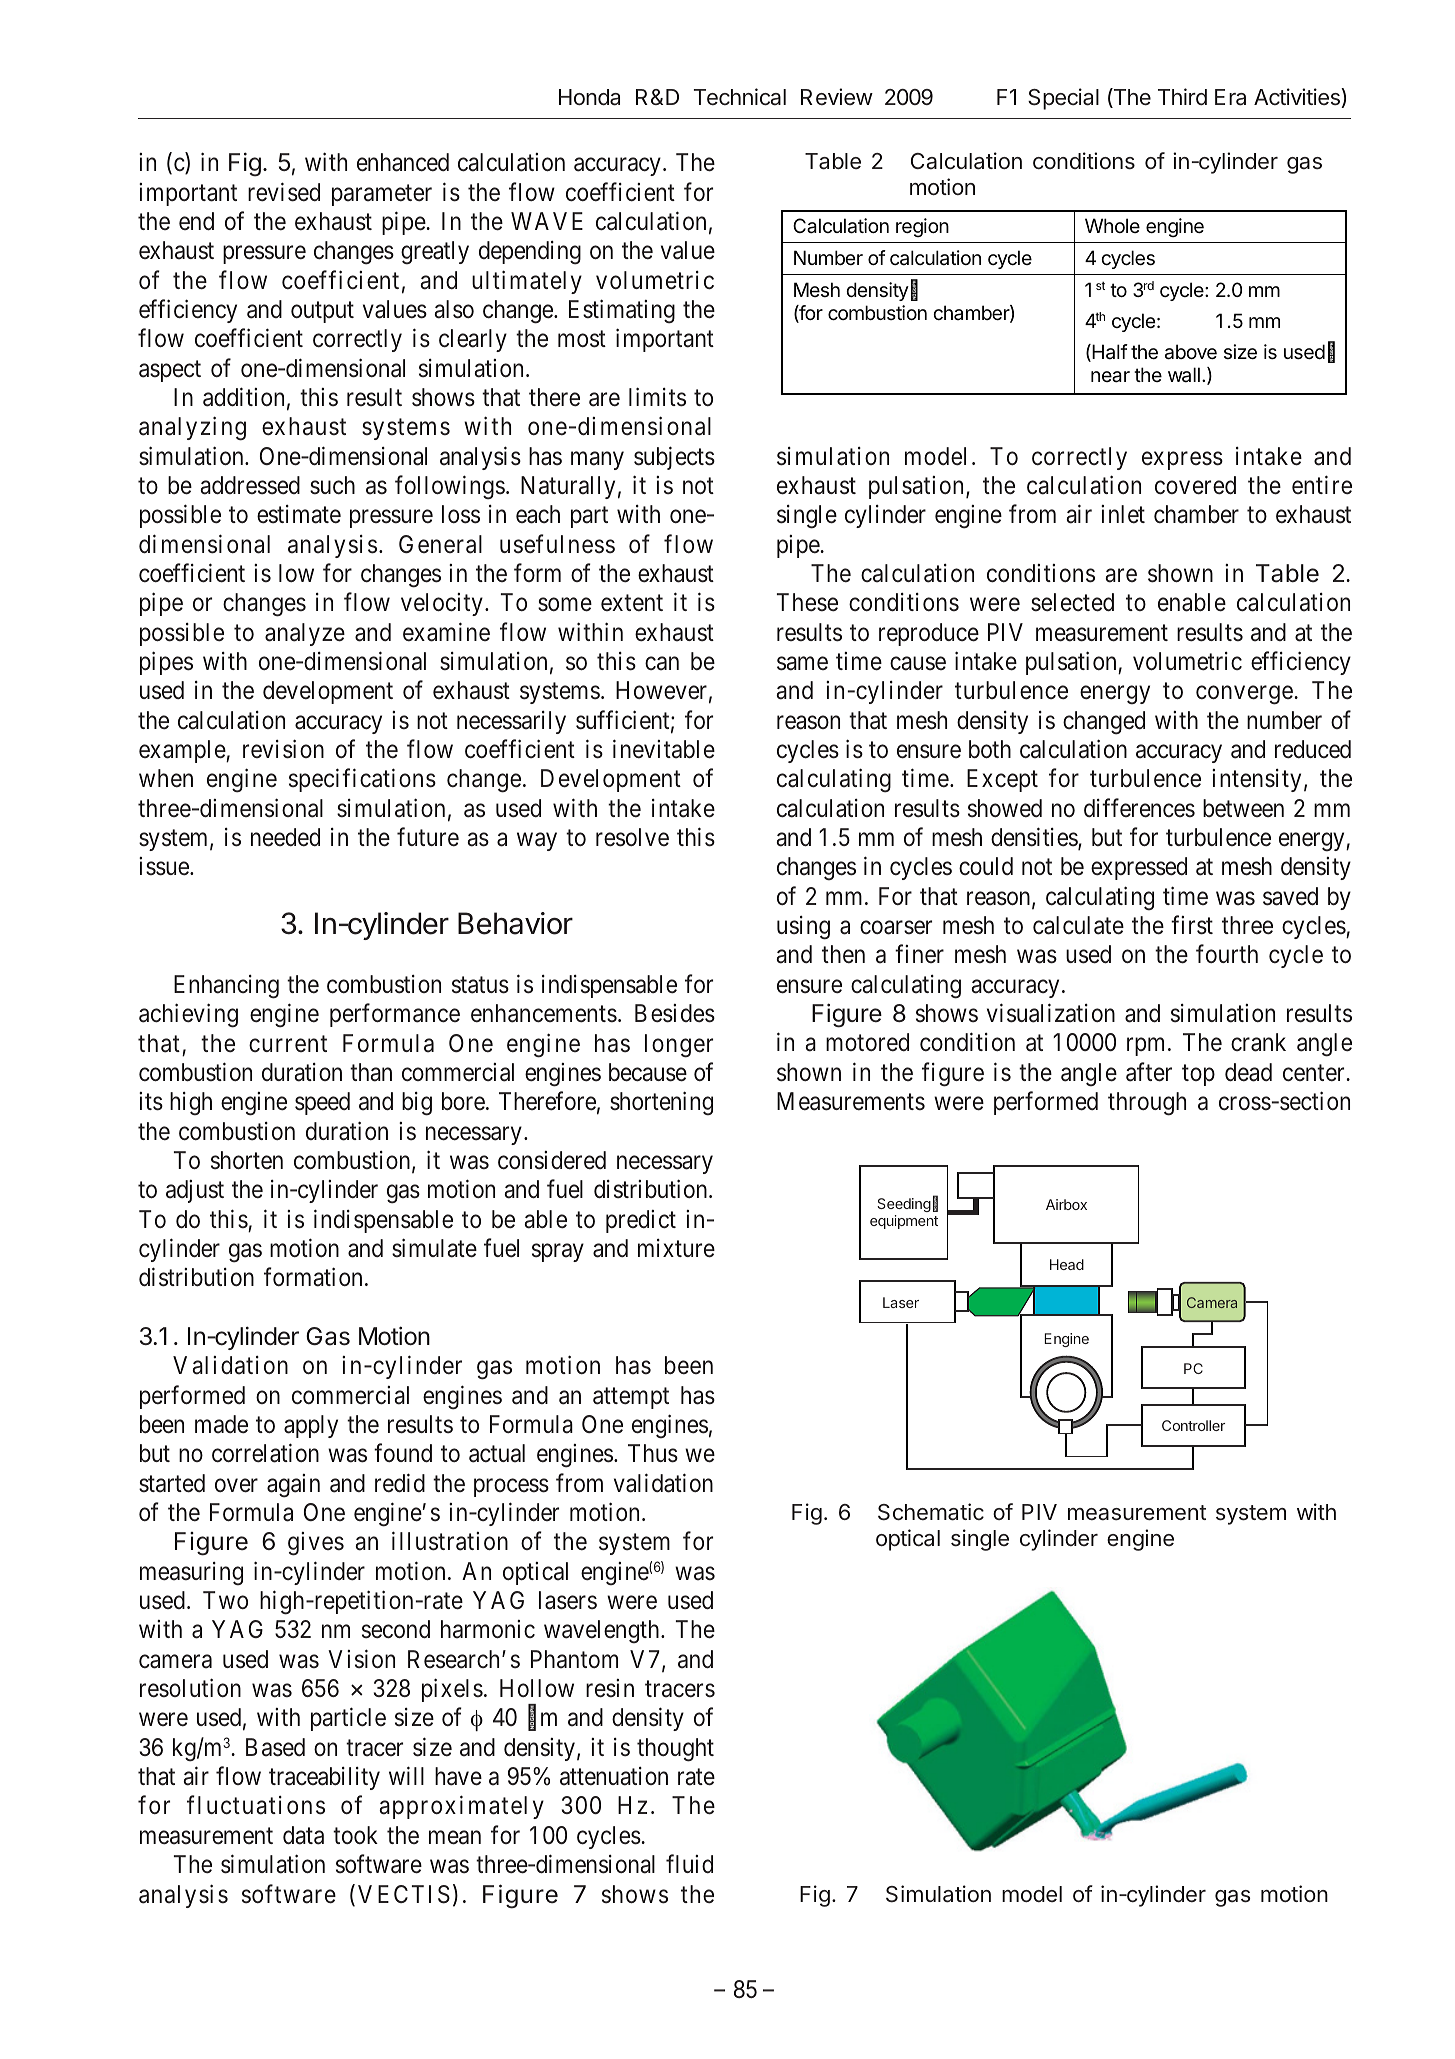 The image size is (1455, 2059). What do you see at coordinates (1067, 1264) in the image?
I see `Head` at bounding box center [1067, 1264].
